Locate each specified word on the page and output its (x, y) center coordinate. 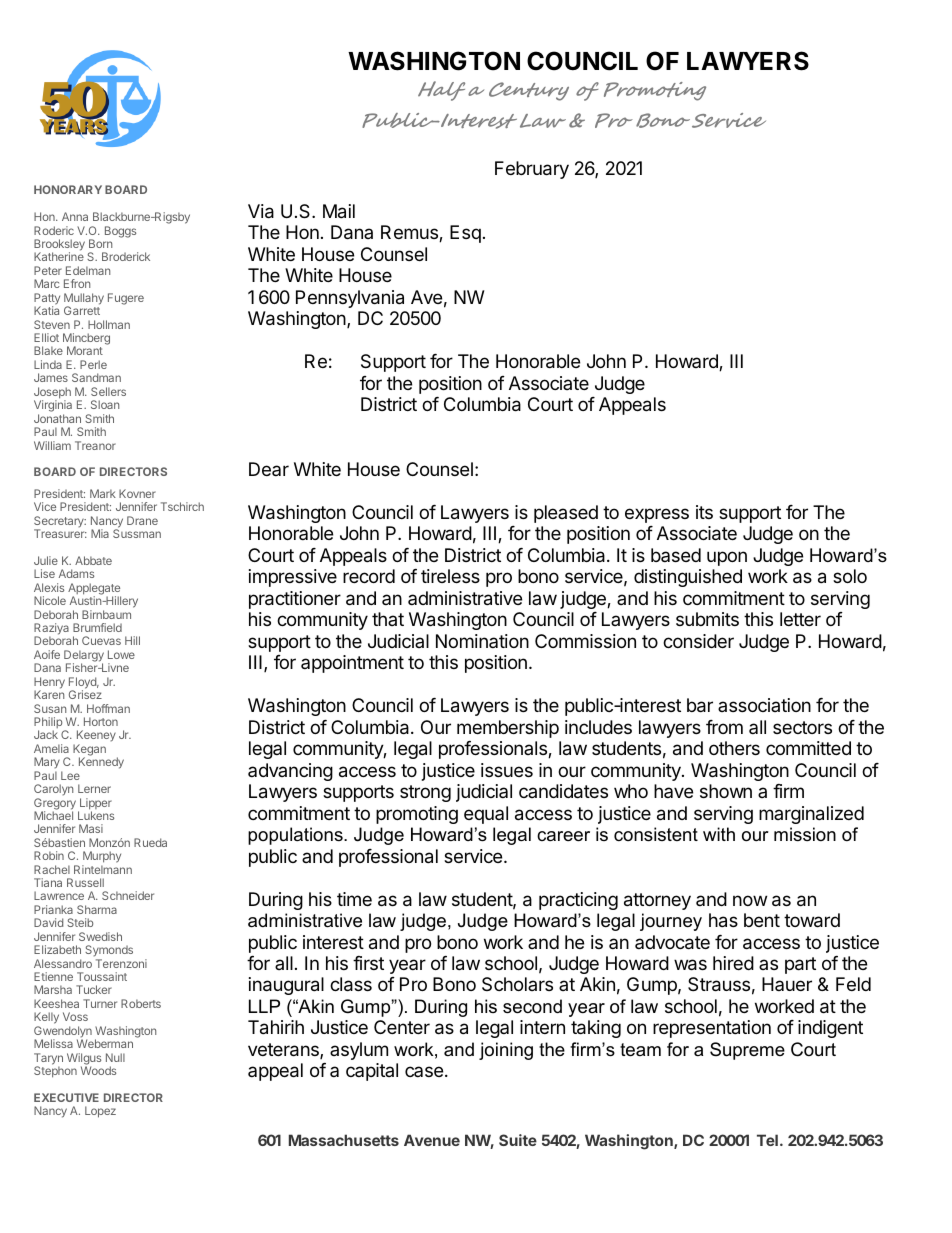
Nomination (482, 641)
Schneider (128, 895)
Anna (75, 216)
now (750, 900)
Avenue (432, 1140)
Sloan (105, 404)
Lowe (121, 654)
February (532, 170)
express (657, 515)
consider (698, 641)
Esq (465, 234)
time (354, 899)
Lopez (100, 1112)
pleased (566, 514)
